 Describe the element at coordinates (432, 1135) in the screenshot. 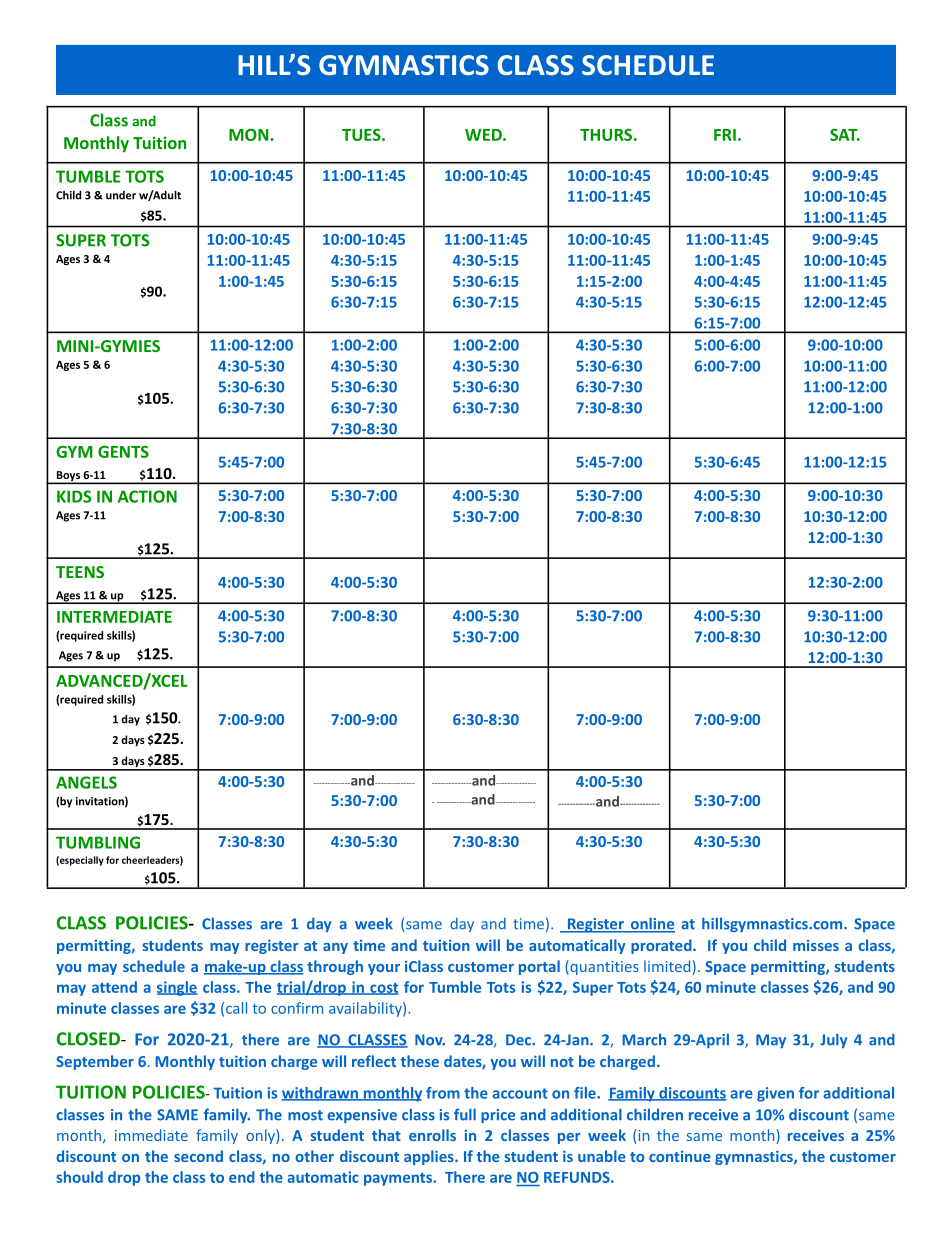

I see `enrolls` at that location.
